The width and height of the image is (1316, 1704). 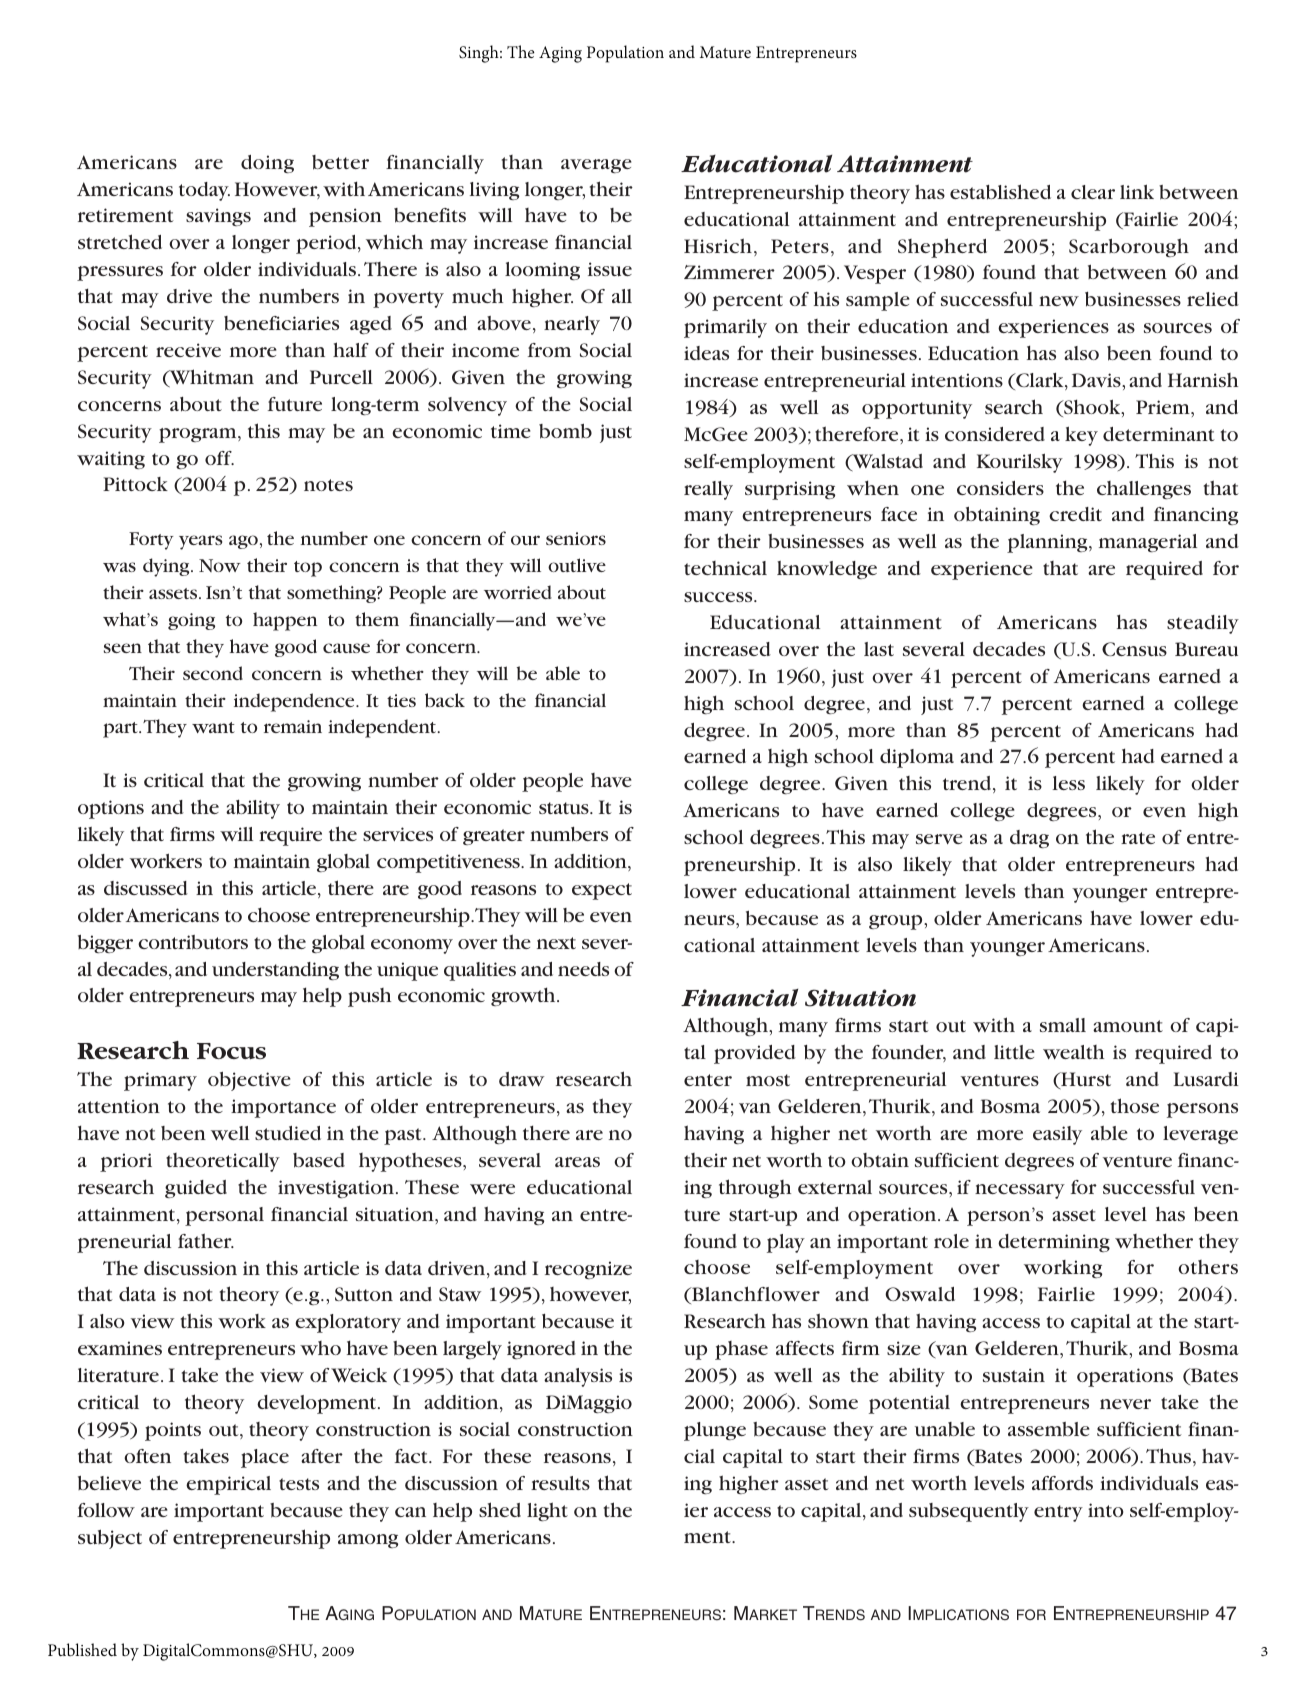 I want to click on Census, so click(x=1134, y=649).
